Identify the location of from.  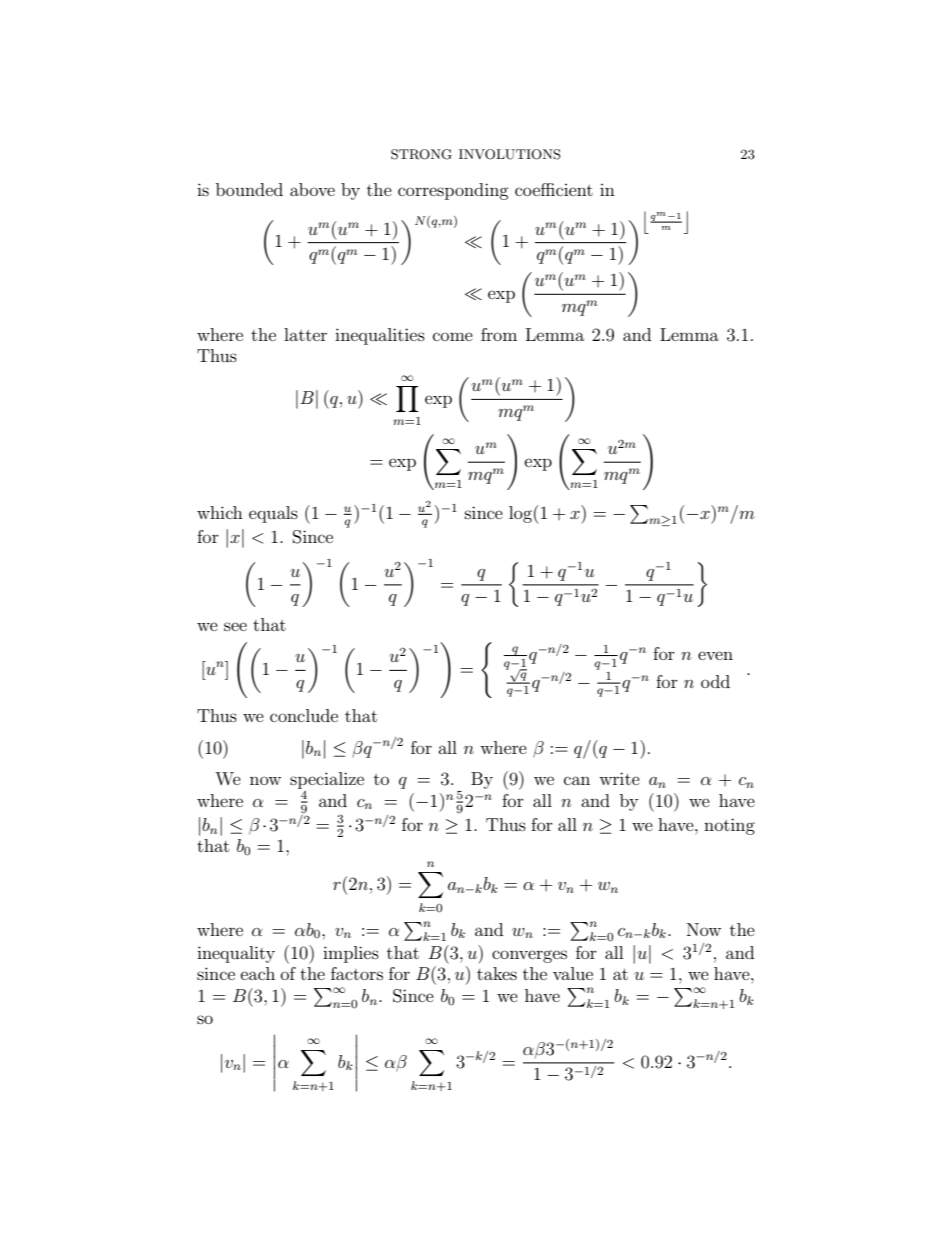
(499, 334).
